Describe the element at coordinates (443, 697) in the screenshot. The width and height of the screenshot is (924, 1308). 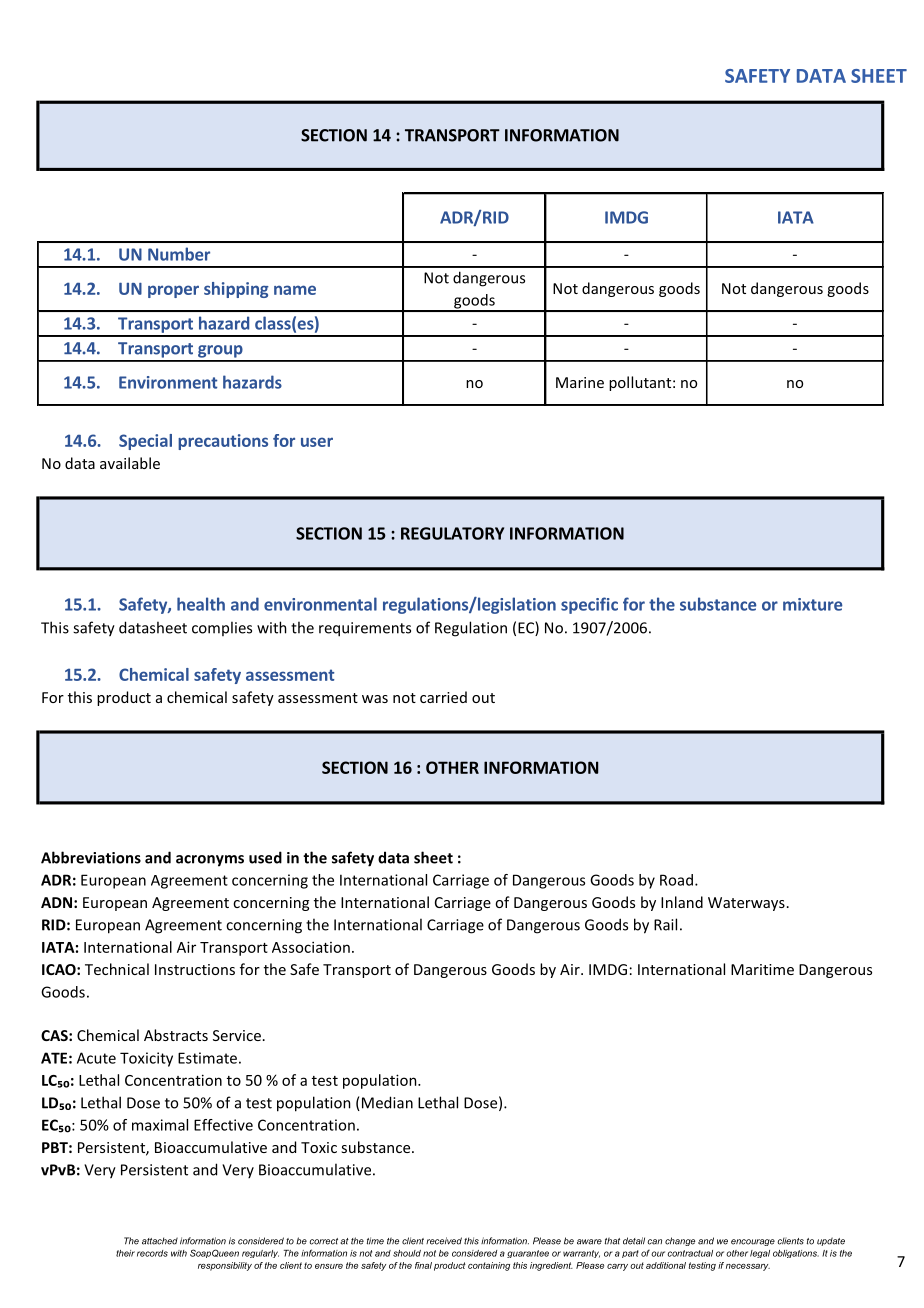
I see `carried` at that location.
